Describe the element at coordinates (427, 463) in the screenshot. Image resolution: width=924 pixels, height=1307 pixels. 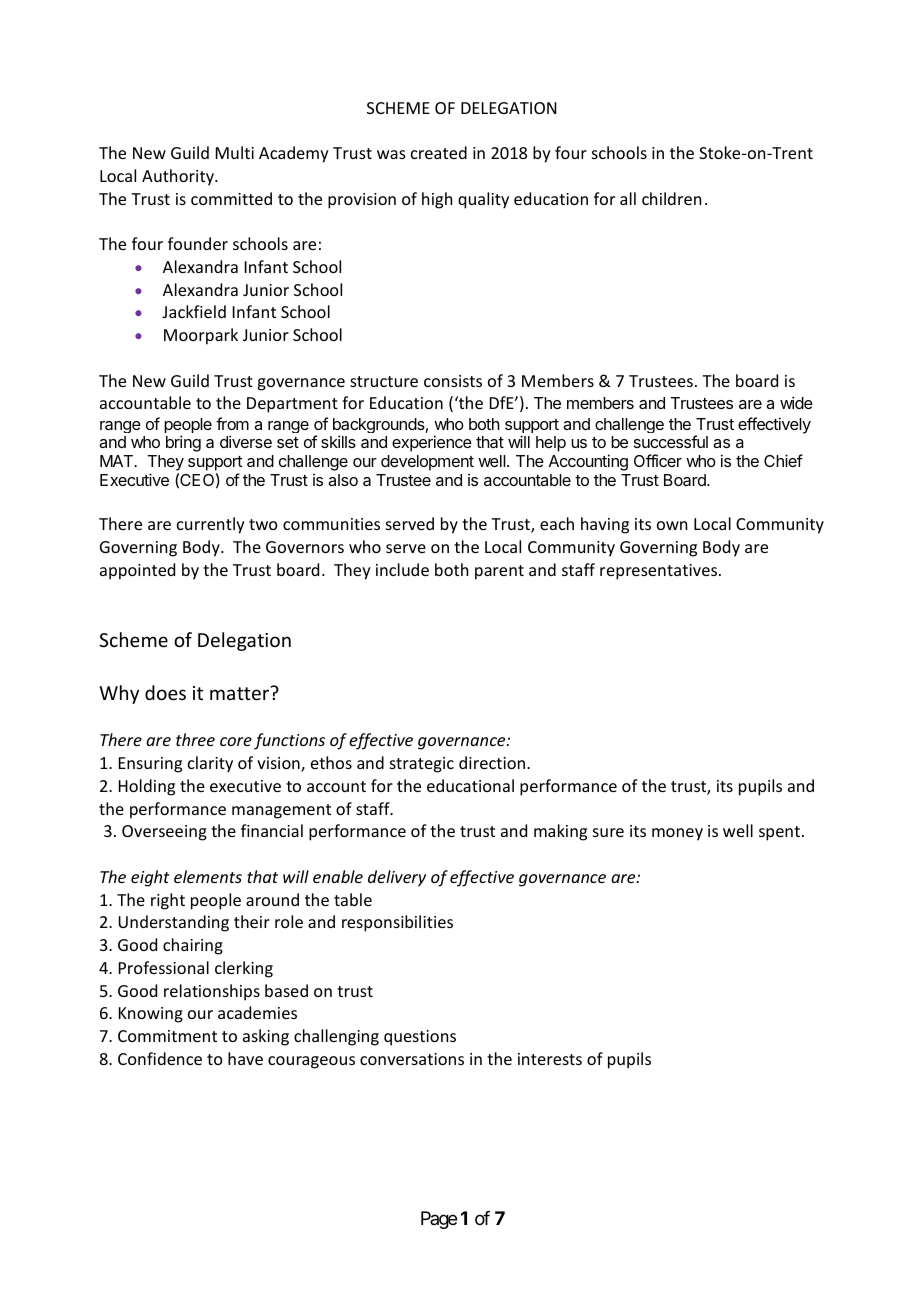
I see `development` at that location.
